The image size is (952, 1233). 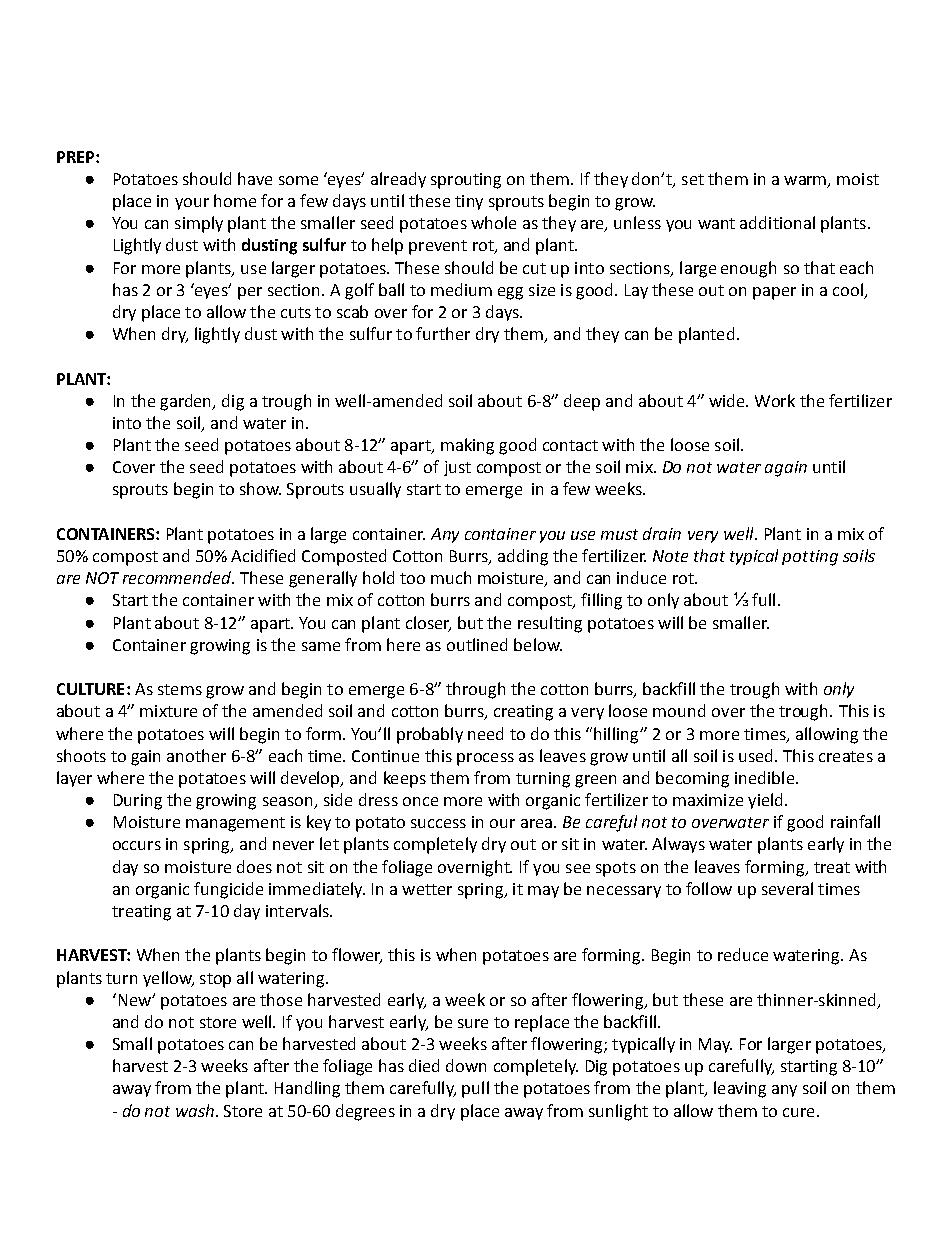 What do you see at coordinates (467, 446) in the screenshot?
I see `making` at bounding box center [467, 446].
